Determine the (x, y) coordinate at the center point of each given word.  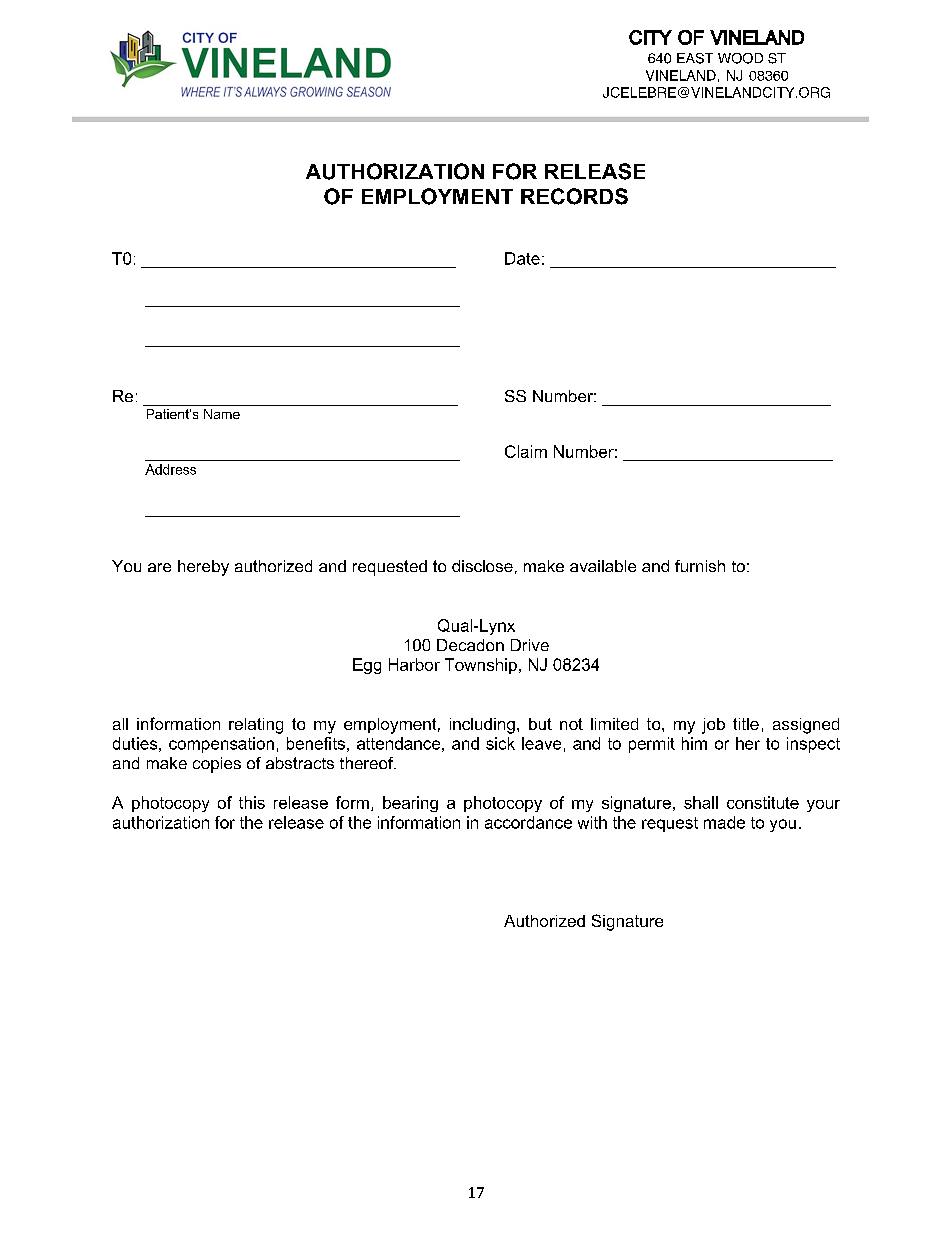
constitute (763, 802)
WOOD (740, 58)
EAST (695, 58)
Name (222, 414)
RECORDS (574, 196)
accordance (528, 822)
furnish (700, 566)
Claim (526, 451)
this (252, 802)
